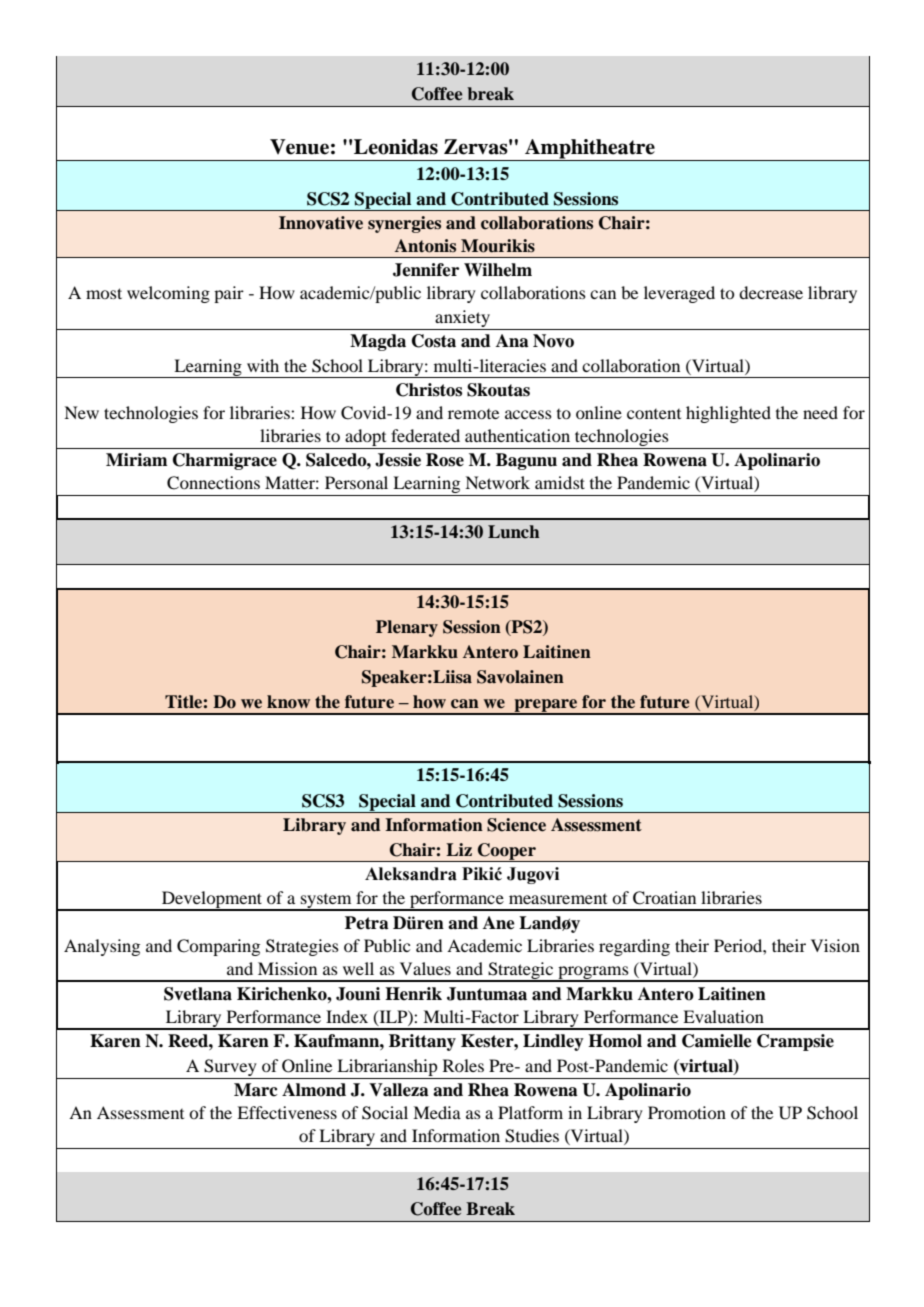 This page has height=1307, width=924. What do you see at coordinates (230, 1067) in the page?
I see `Survey` at bounding box center [230, 1067].
